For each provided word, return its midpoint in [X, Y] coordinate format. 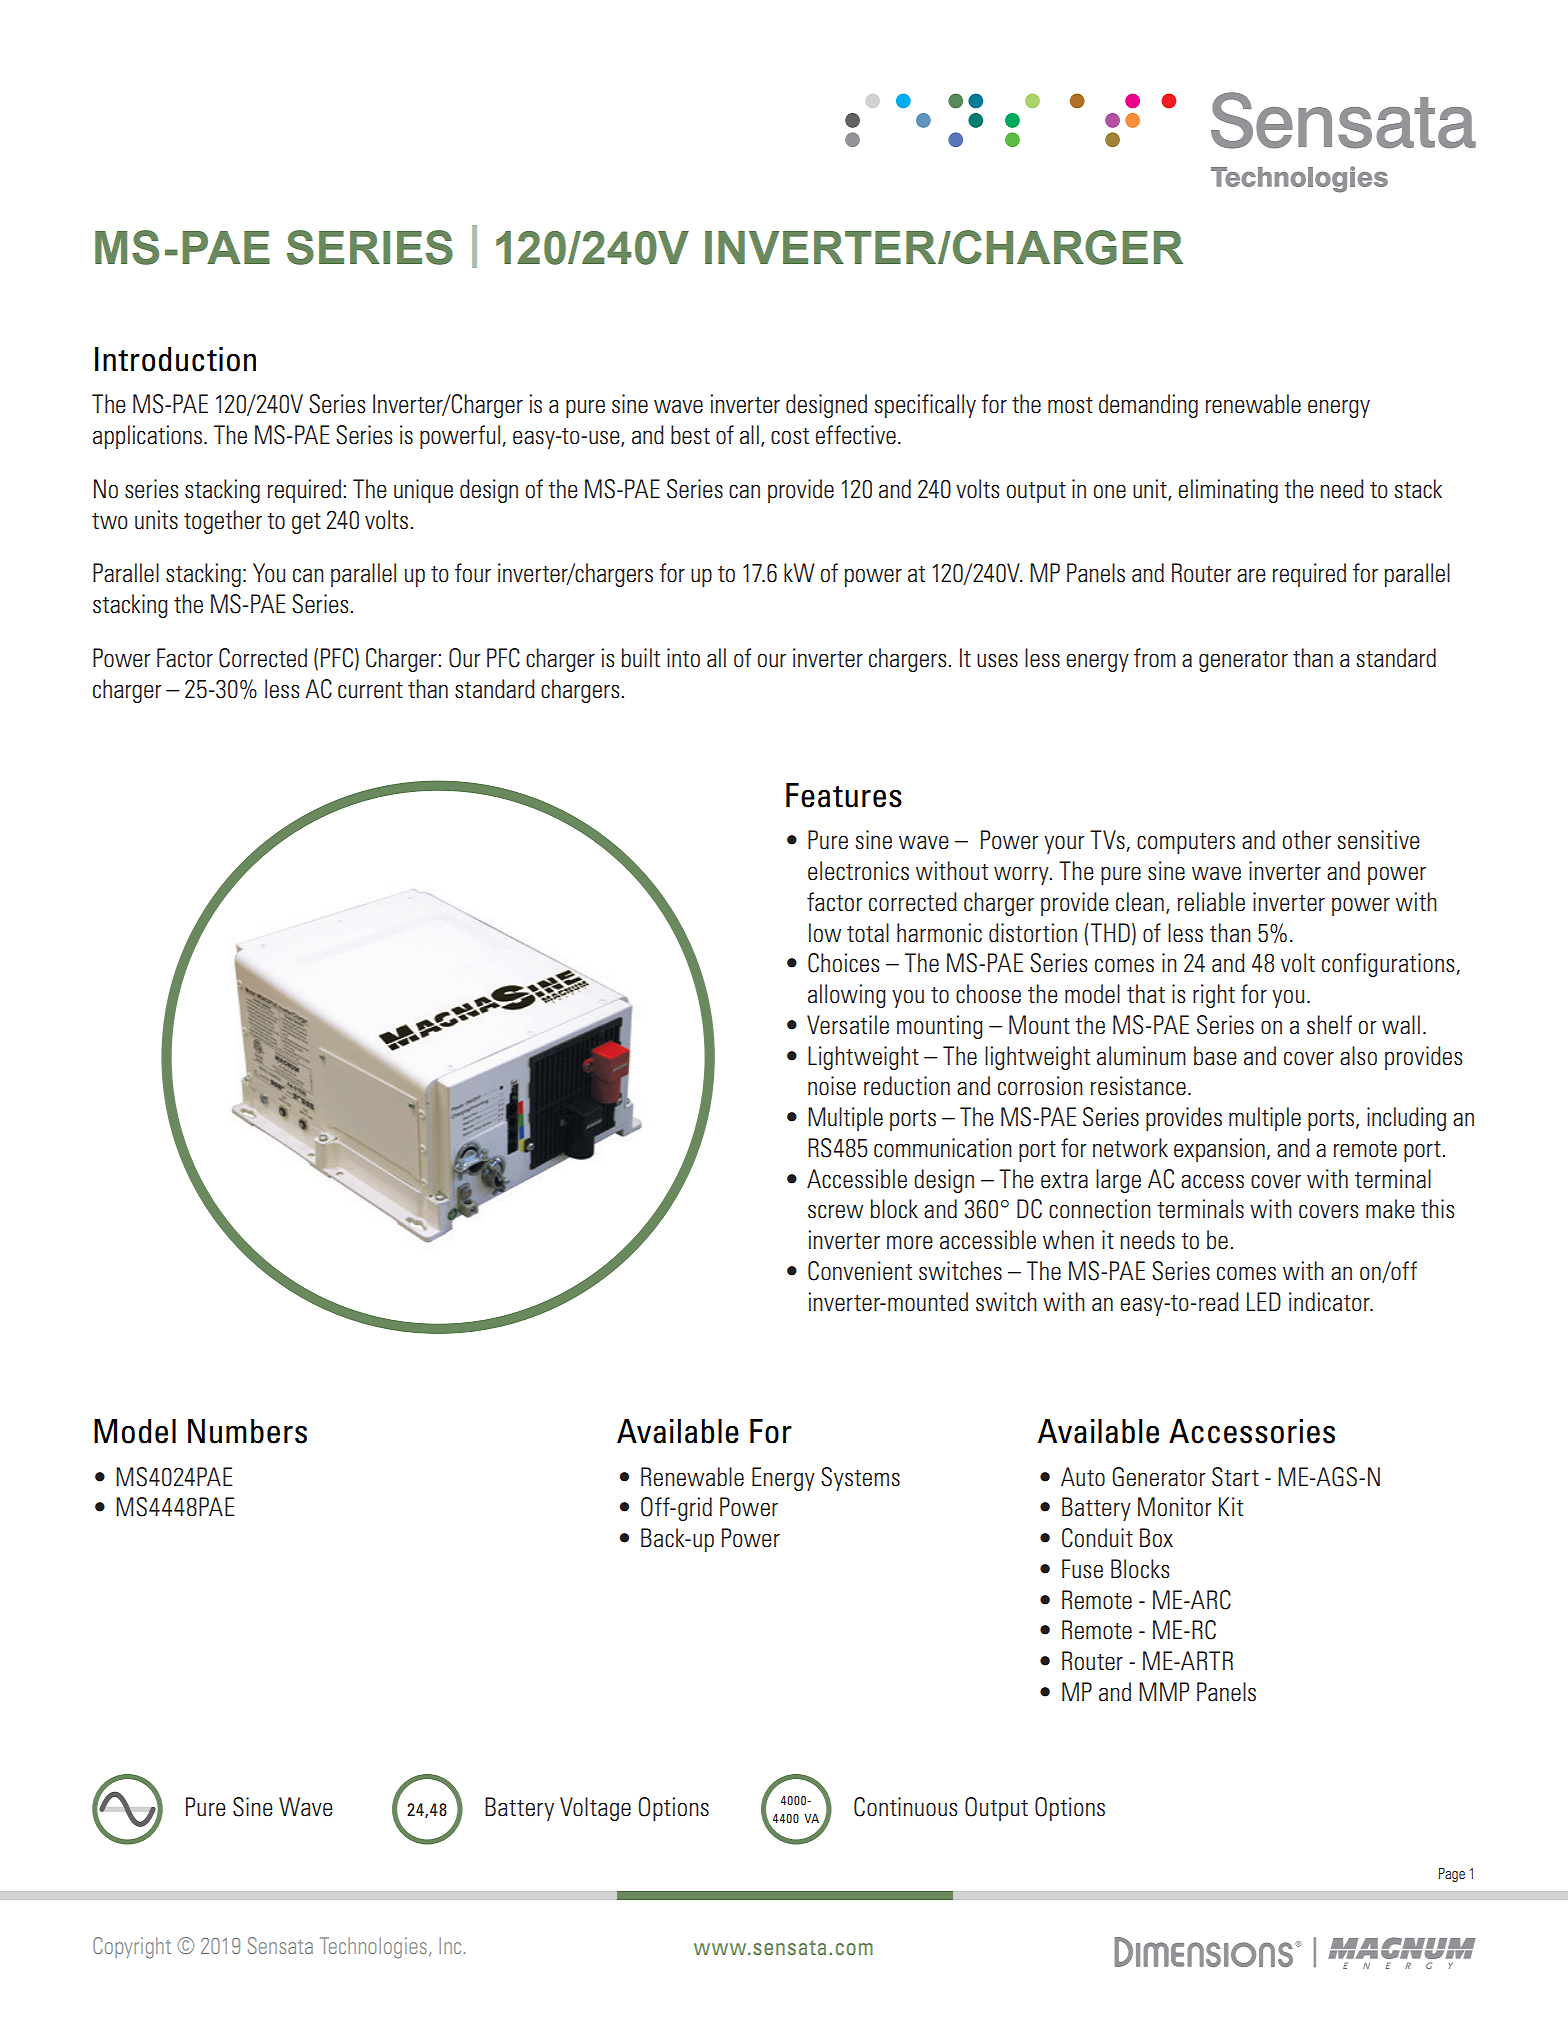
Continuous [906, 1807]
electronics [858, 871]
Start [1235, 1477]
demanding [1148, 406]
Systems [860, 1479]
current [370, 690]
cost [790, 436]
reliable [1211, 902]
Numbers [247, 1431]
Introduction [175, 359]
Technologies [373, 1948]
